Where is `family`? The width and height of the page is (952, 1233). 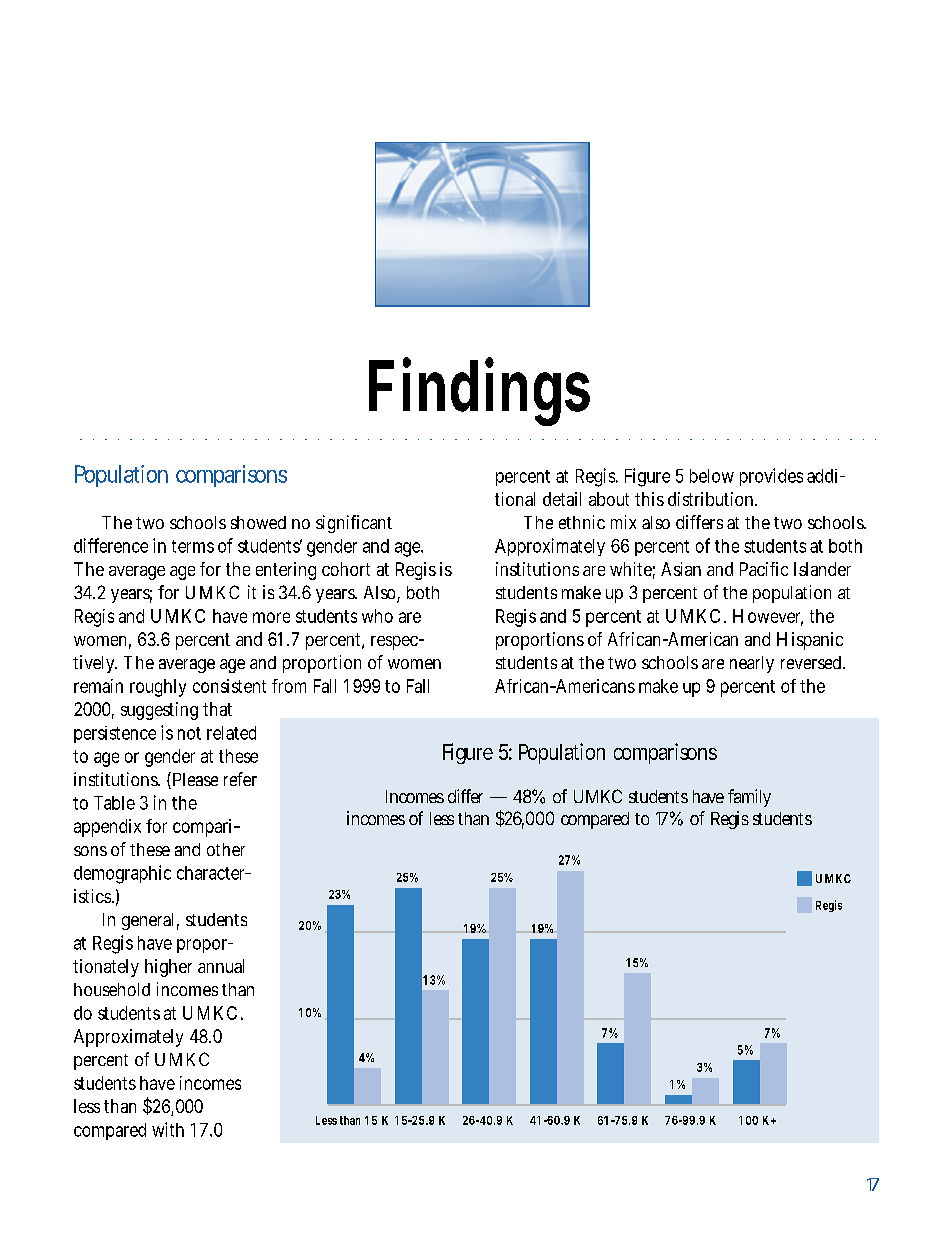
family is located at coordinates (749, 798).
